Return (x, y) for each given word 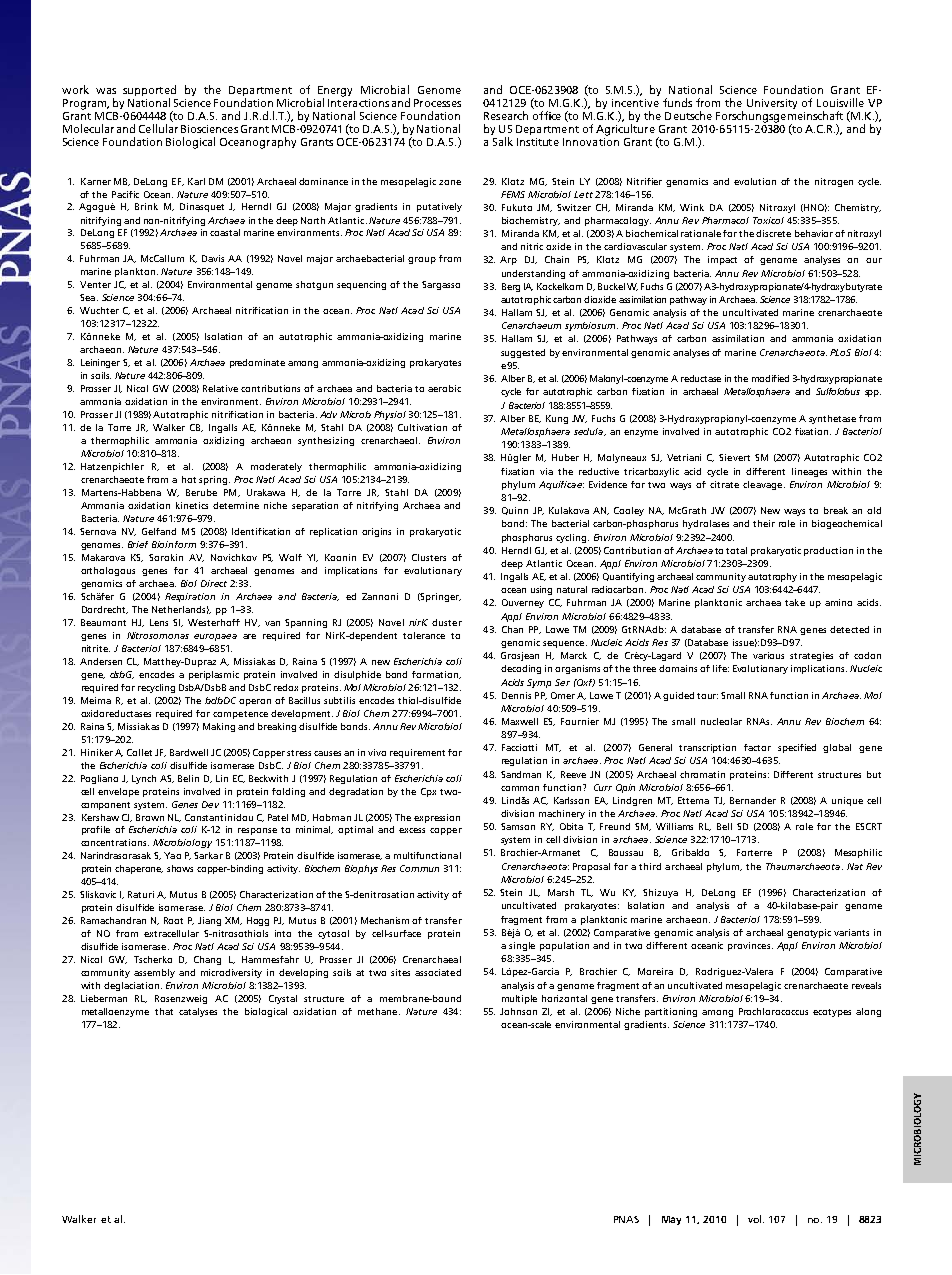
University (772, 104)
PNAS (626, 1219)
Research (506, 115)
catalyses (198, 1012)
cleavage (764, 485)
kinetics (192, 505)
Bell (724, 826)
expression (437, 818)
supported (149, 92)
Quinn (515, 511)
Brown (150, 817)
